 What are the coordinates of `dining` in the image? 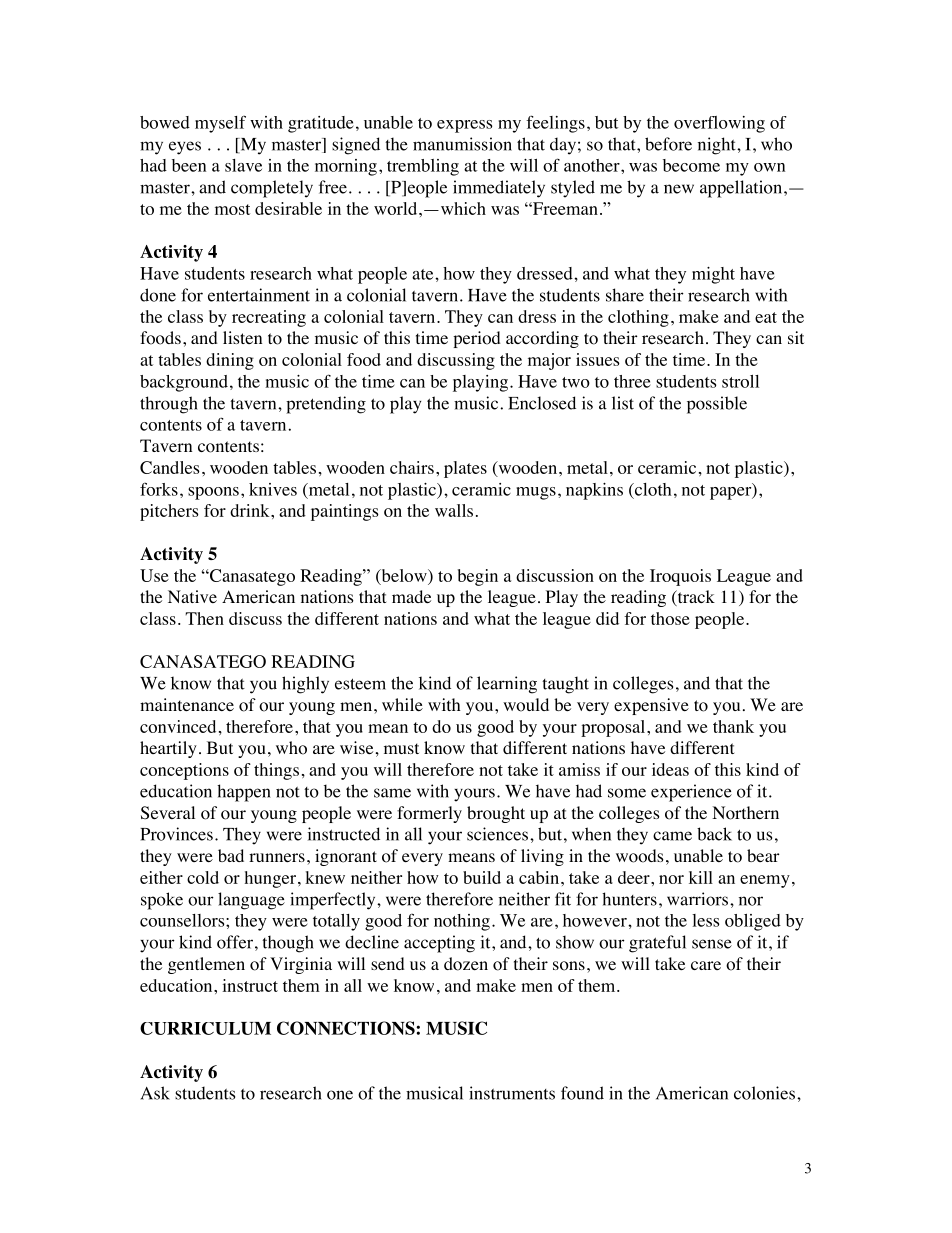 It's located at (230, 361).
